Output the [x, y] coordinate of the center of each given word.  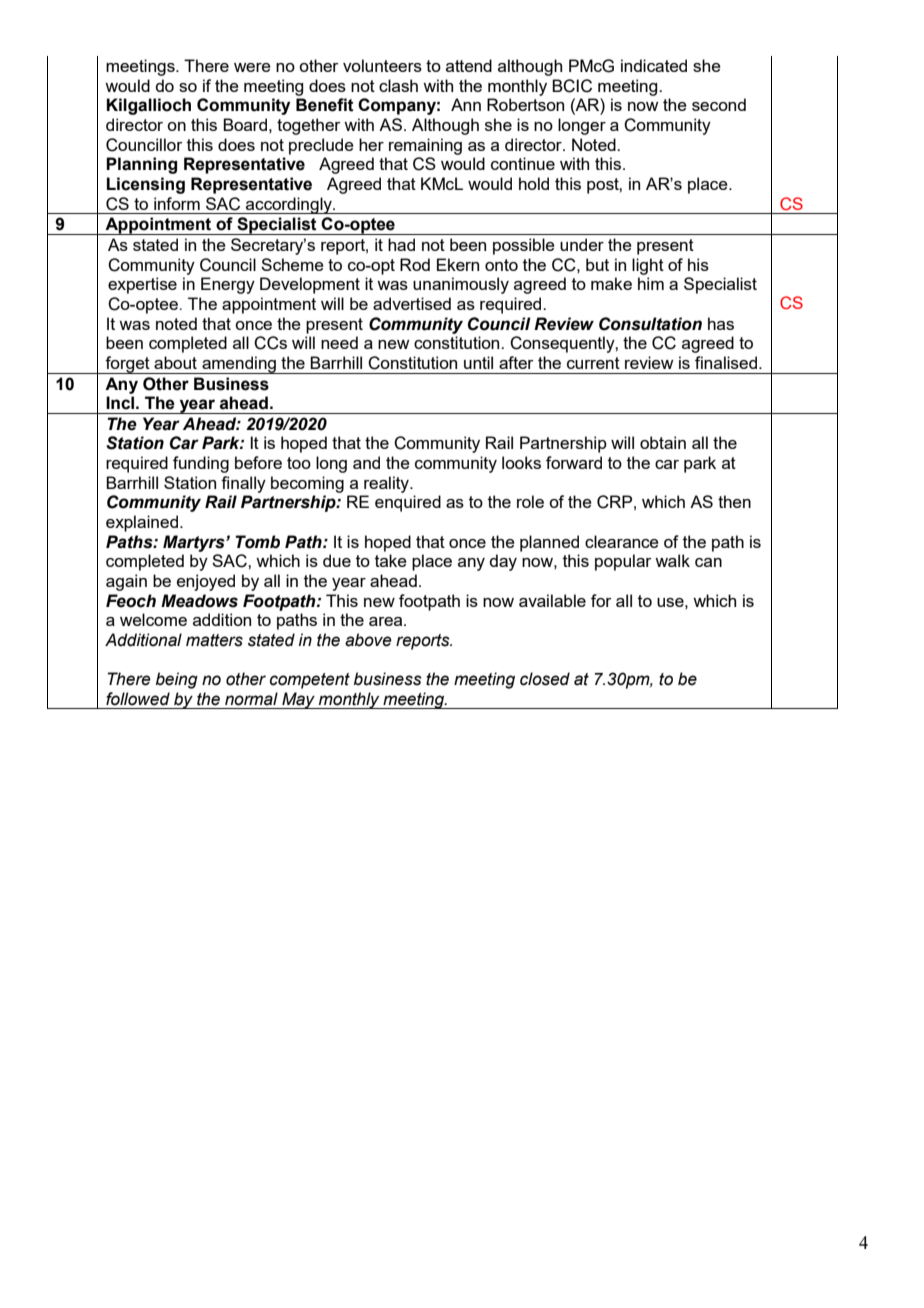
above [368, 640]
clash [398, 85]
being [177, 680]
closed [545, 679]
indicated [654, 65]
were [252, 67]
